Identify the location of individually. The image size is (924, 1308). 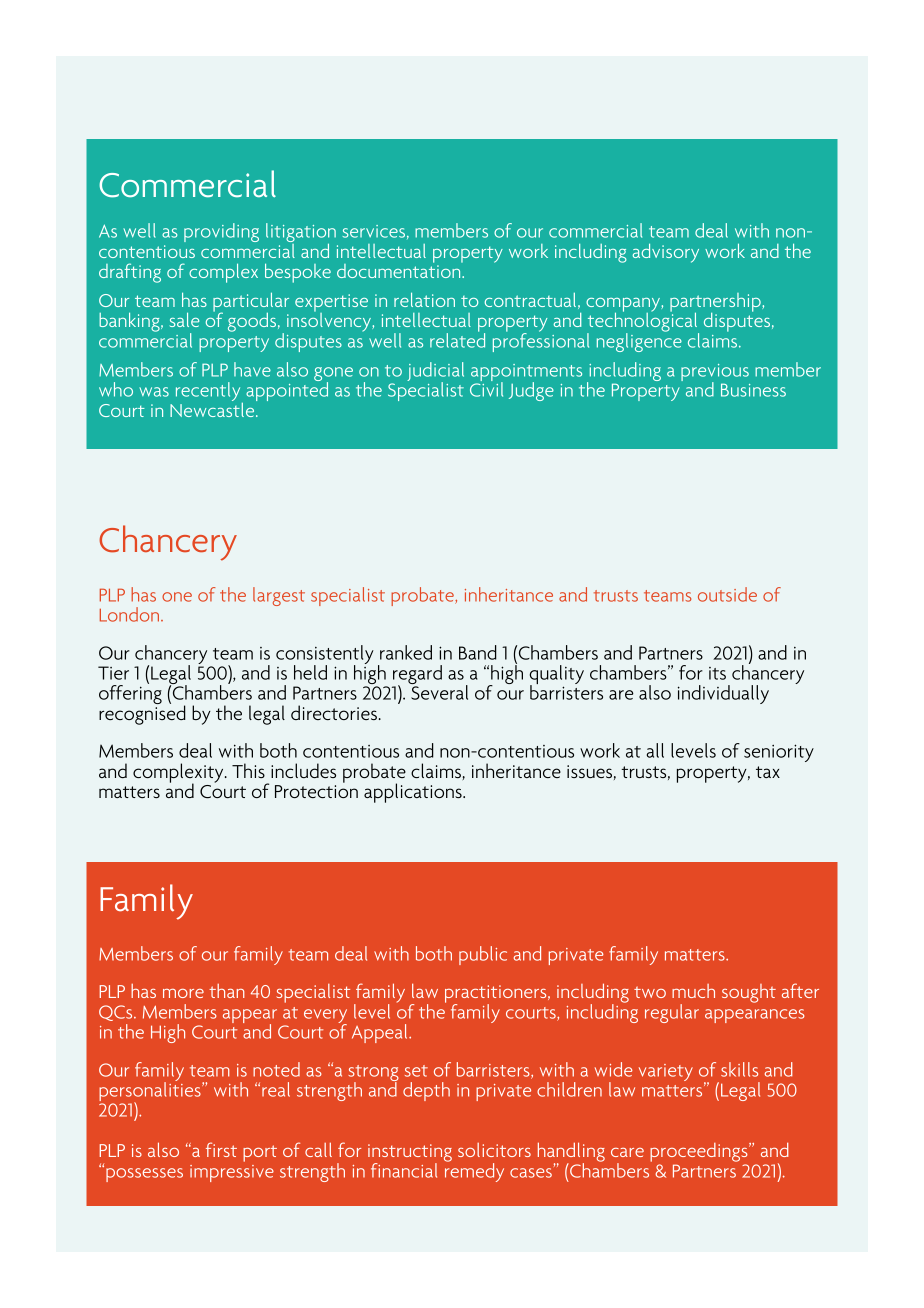
(723, 694).
